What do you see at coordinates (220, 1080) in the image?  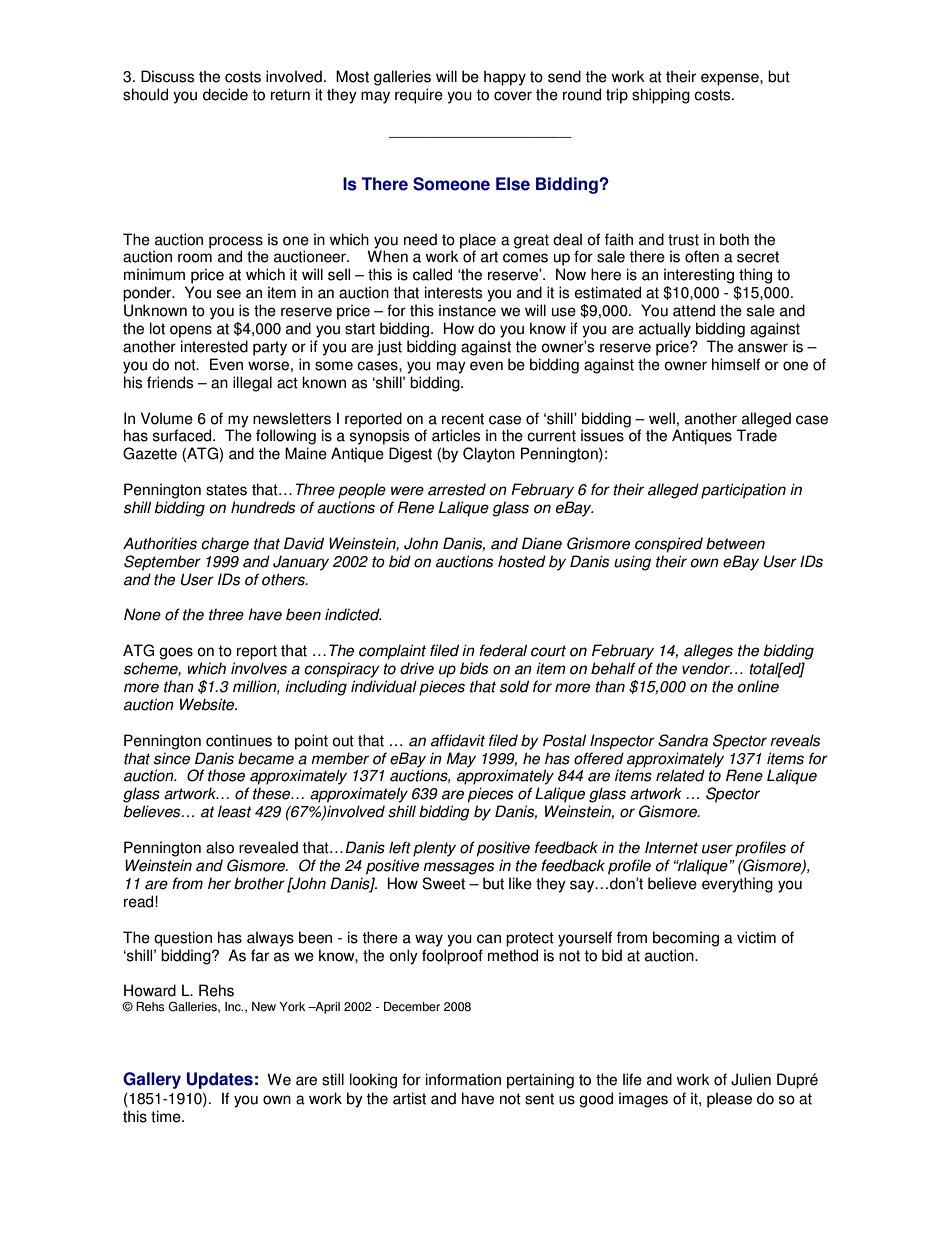 I see `Updates` at bounding box center [220, 1080].
